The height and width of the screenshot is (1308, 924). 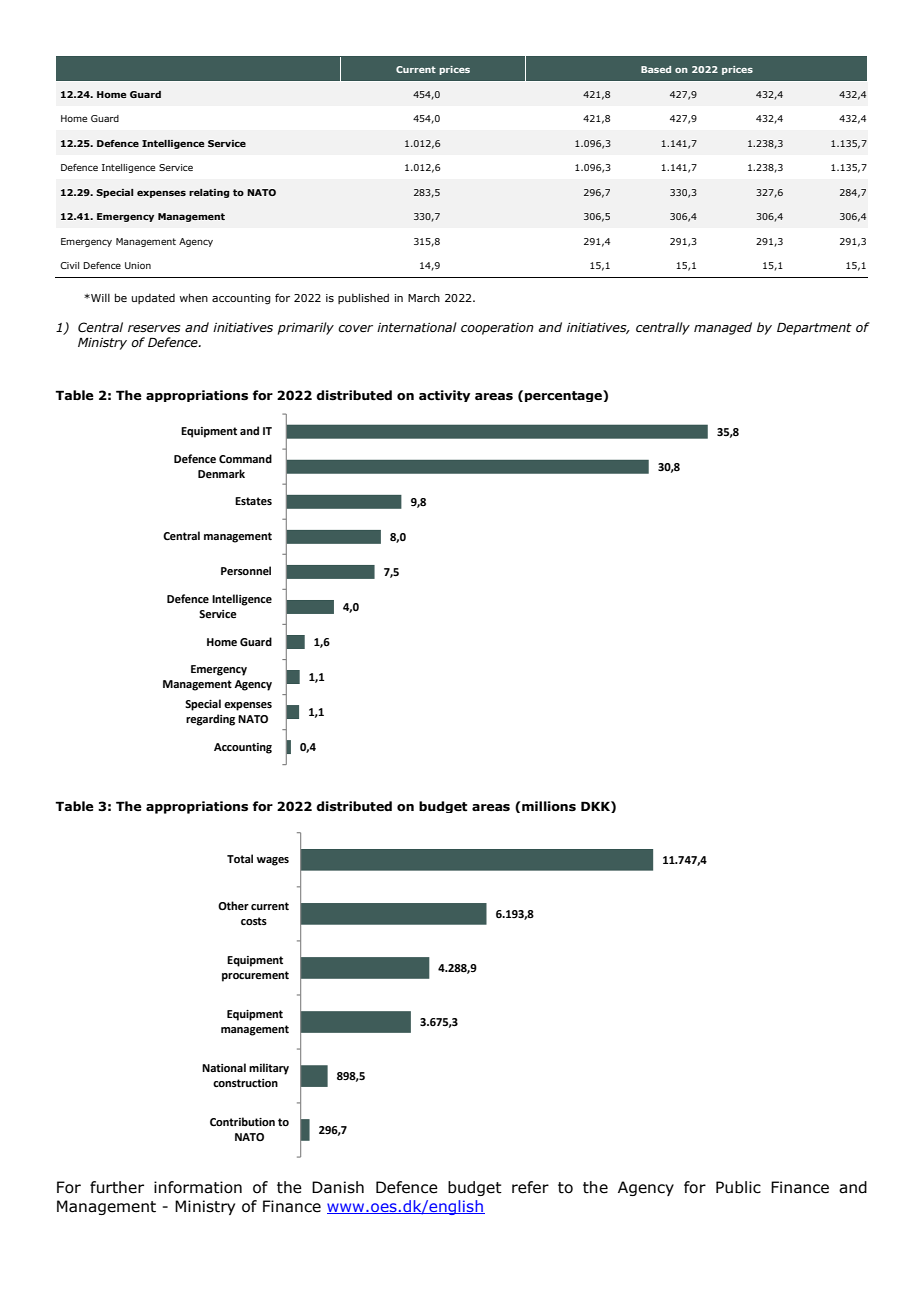 I want to click on relating, so click(x=209, y=193).
